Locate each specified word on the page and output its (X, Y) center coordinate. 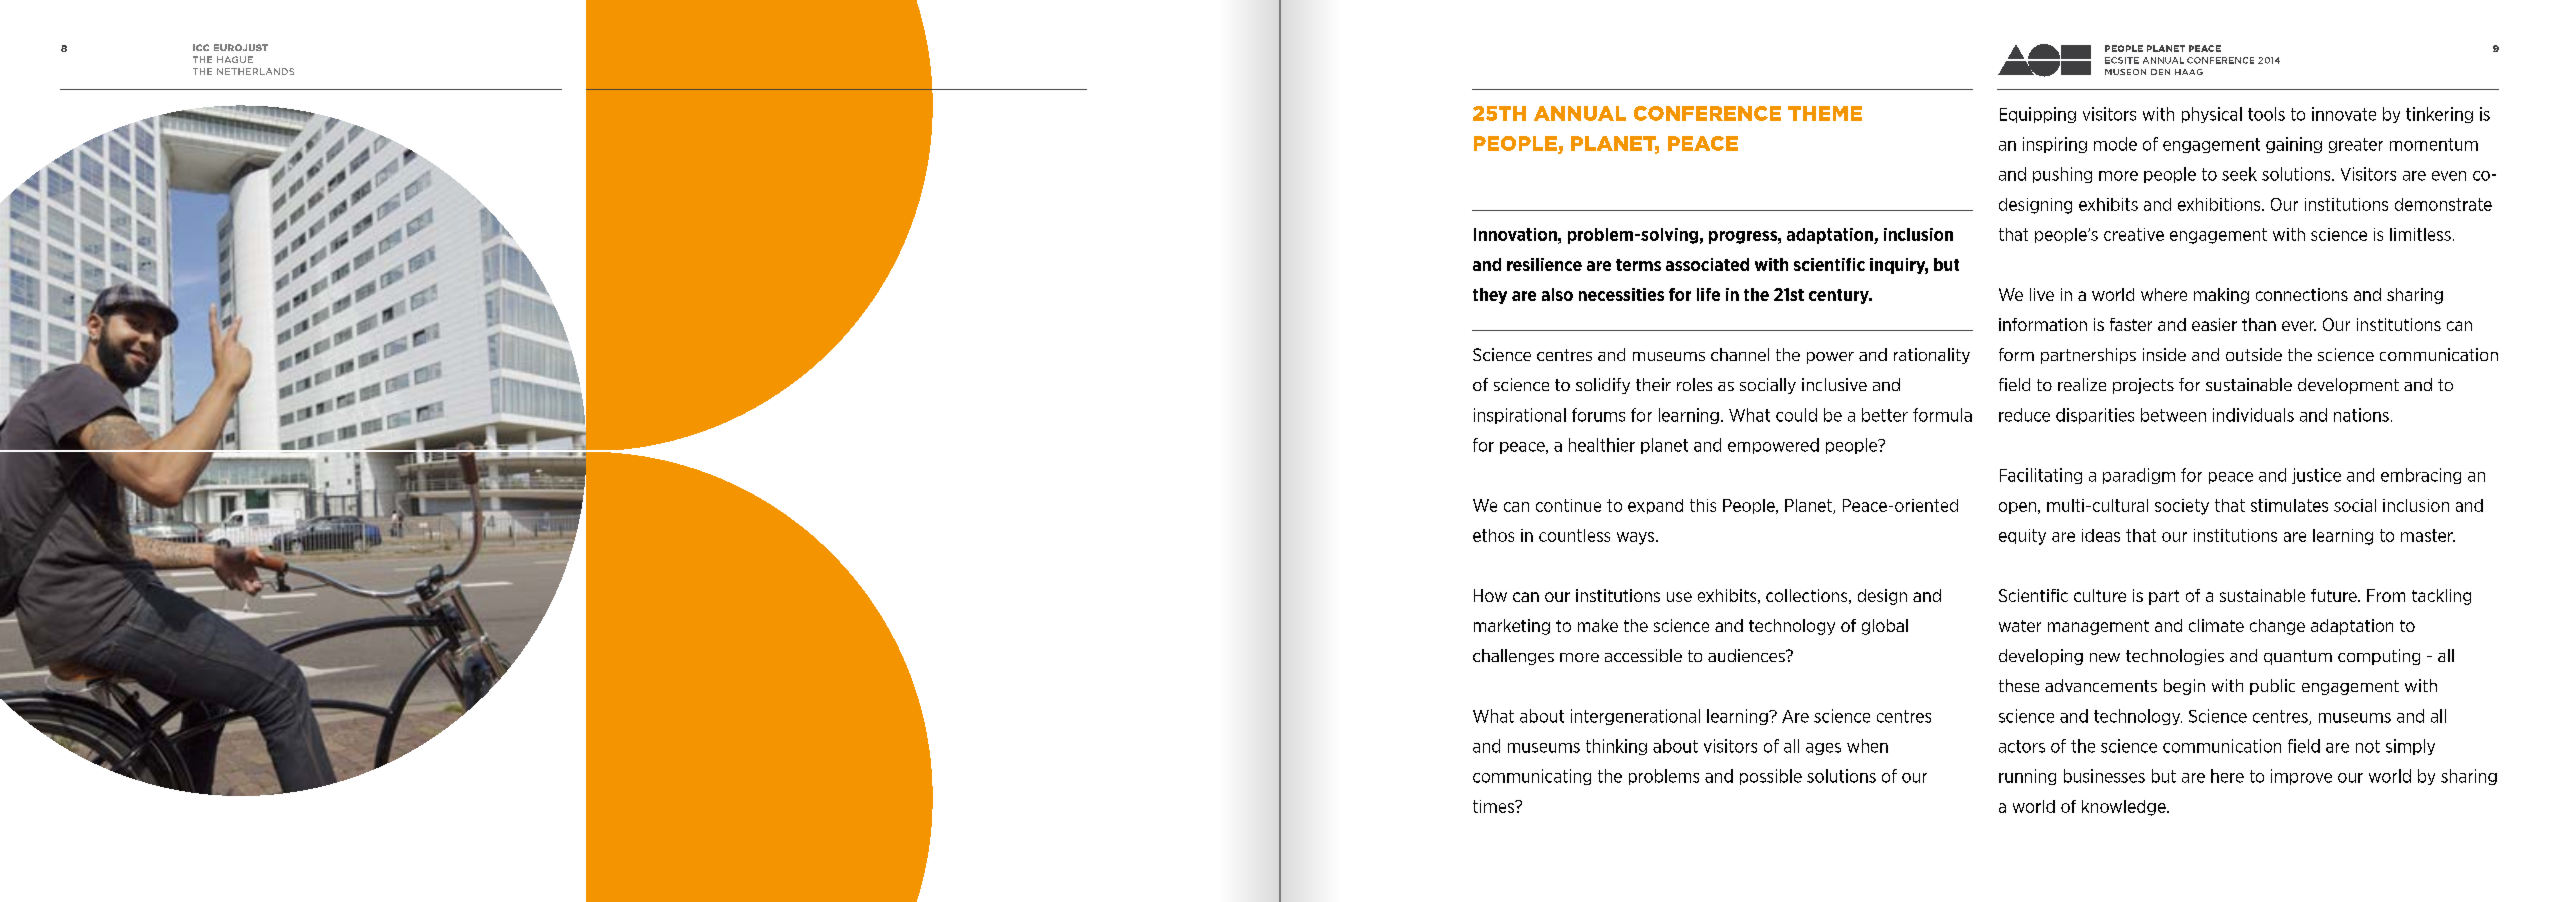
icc (201, 47)
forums (1598, 415)
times (1495, 806)
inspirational (1520, 416)
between (2173, 415)
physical (2212, 115)
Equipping (2038, 115)
